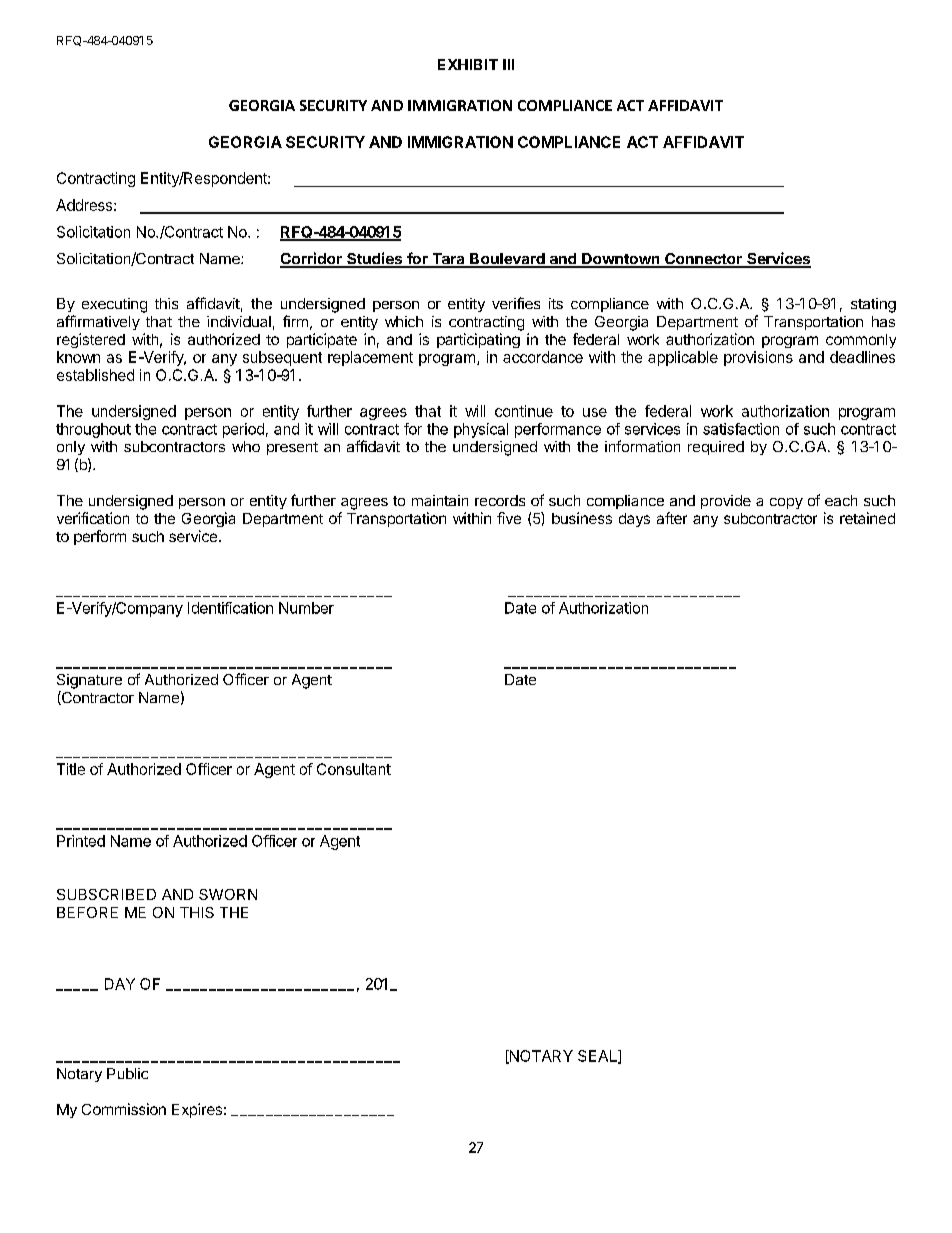 The height and width of the image is (1233, 952). Describe the element at coordinates (468, 64) in the image. I see `EXHIBIT` at that location.
